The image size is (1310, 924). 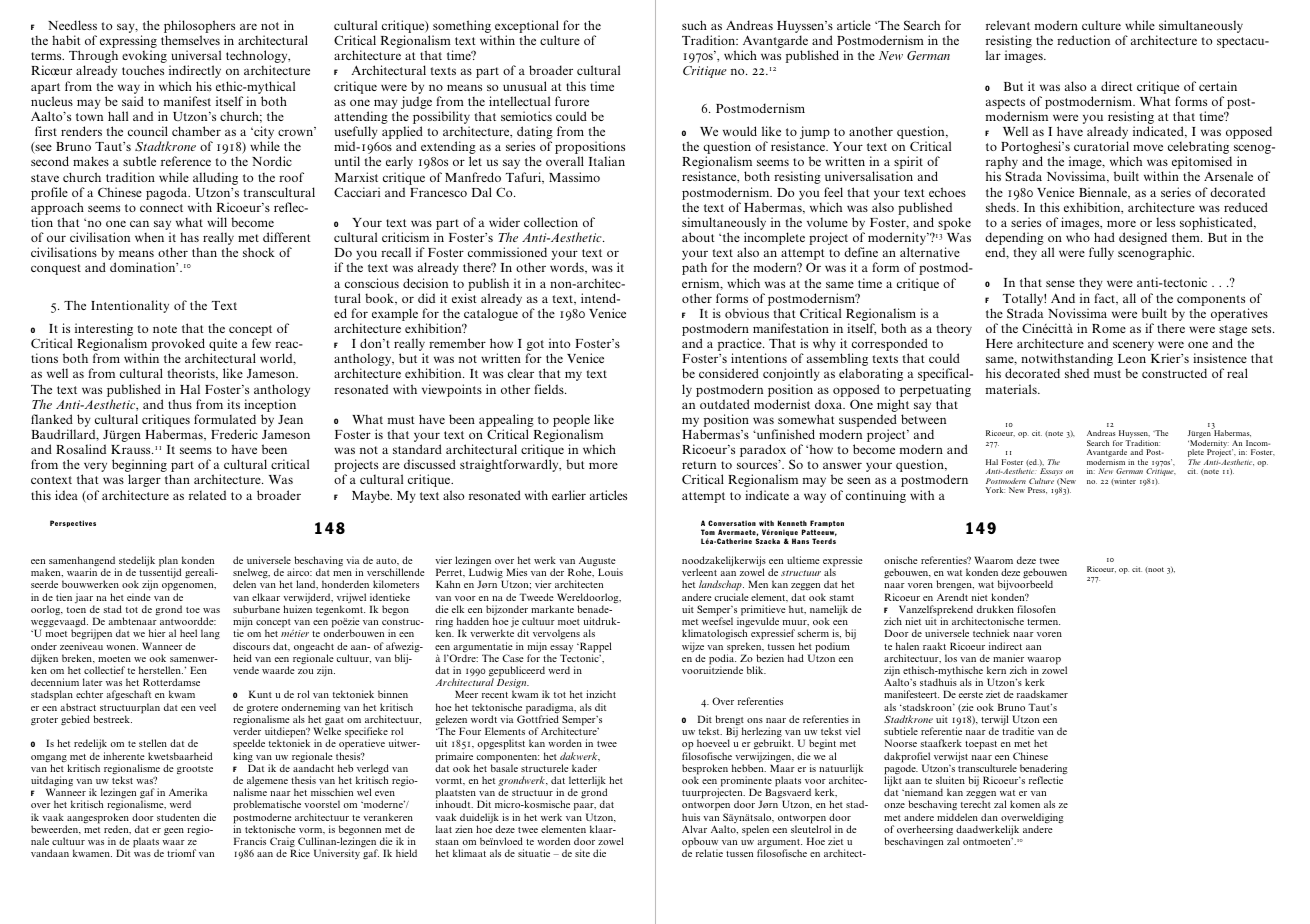 I want to click on such, so click(x=694, y=25).
